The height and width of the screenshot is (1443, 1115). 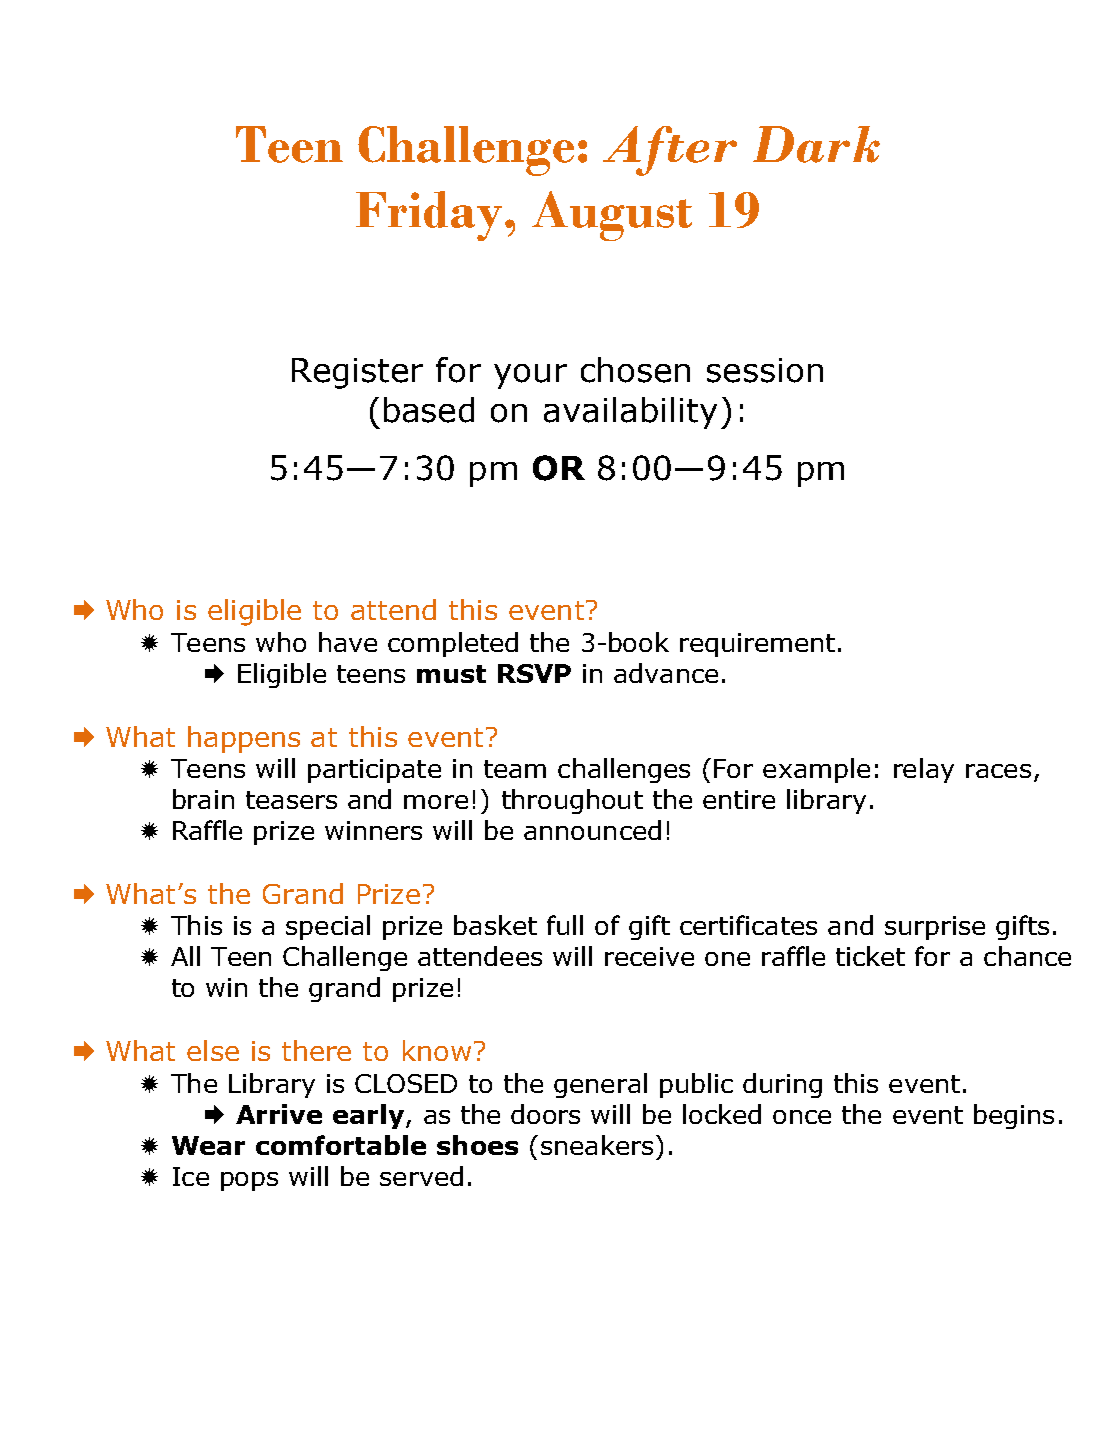 What do you see at coordinates (429, 216) in the screenshot?
I see `Friday` at bounding box center [429, 216].
